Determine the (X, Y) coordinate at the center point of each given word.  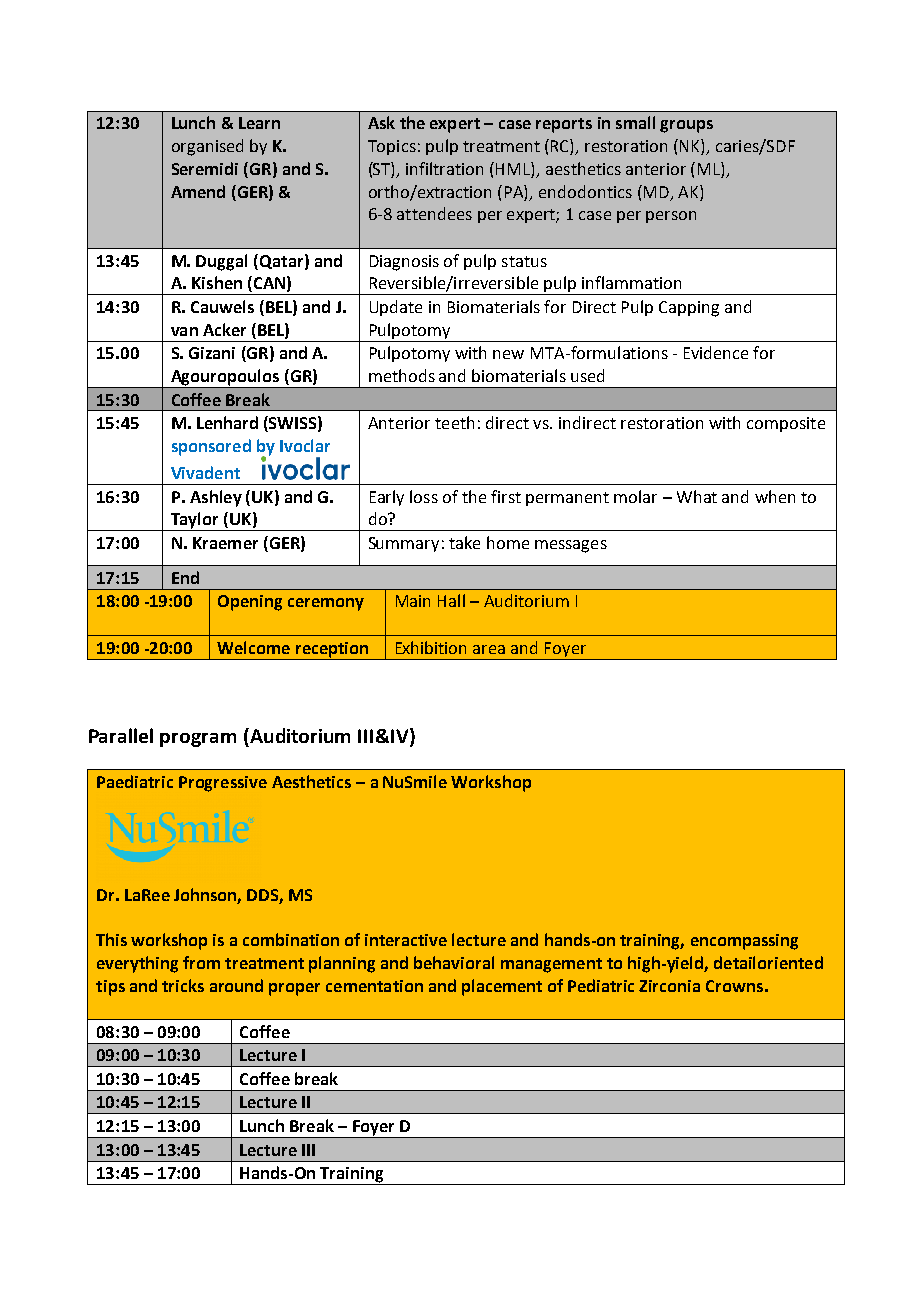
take (464, 542)
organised (207, 147)
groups (686, 126)
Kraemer (225, 543)
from (201, 962)
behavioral (454, 962)
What (697, 496)
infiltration (444, 168)
